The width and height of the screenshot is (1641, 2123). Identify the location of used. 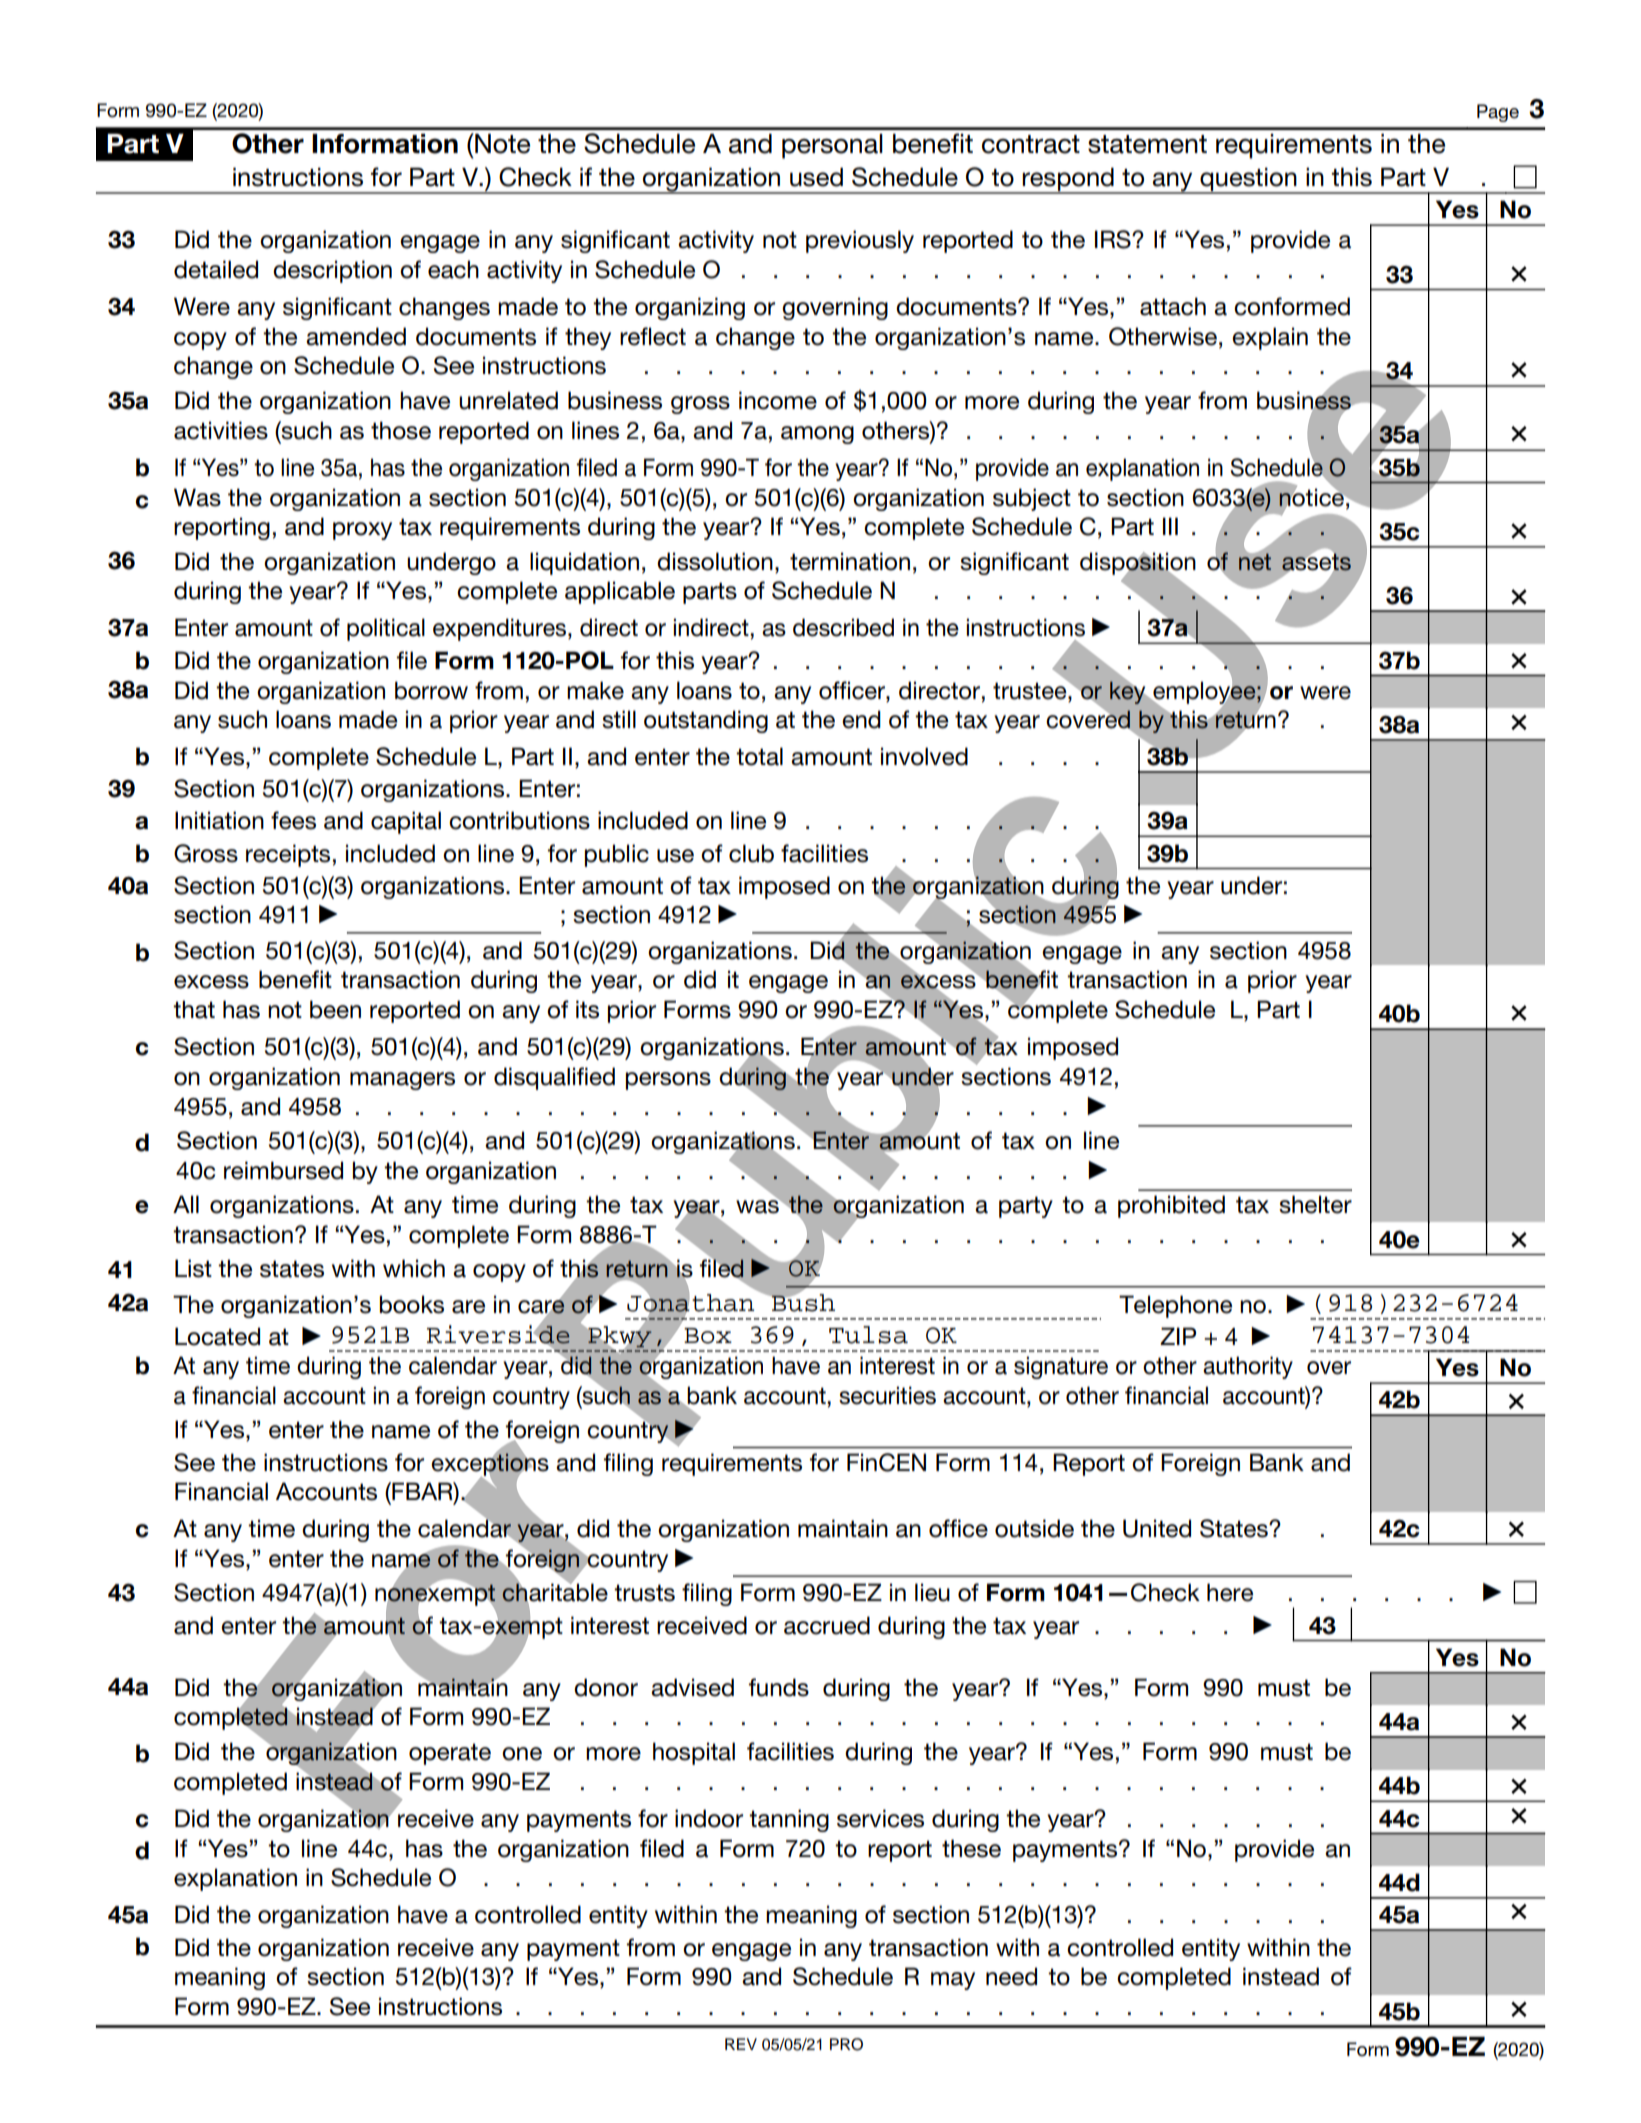
(816, 177).
